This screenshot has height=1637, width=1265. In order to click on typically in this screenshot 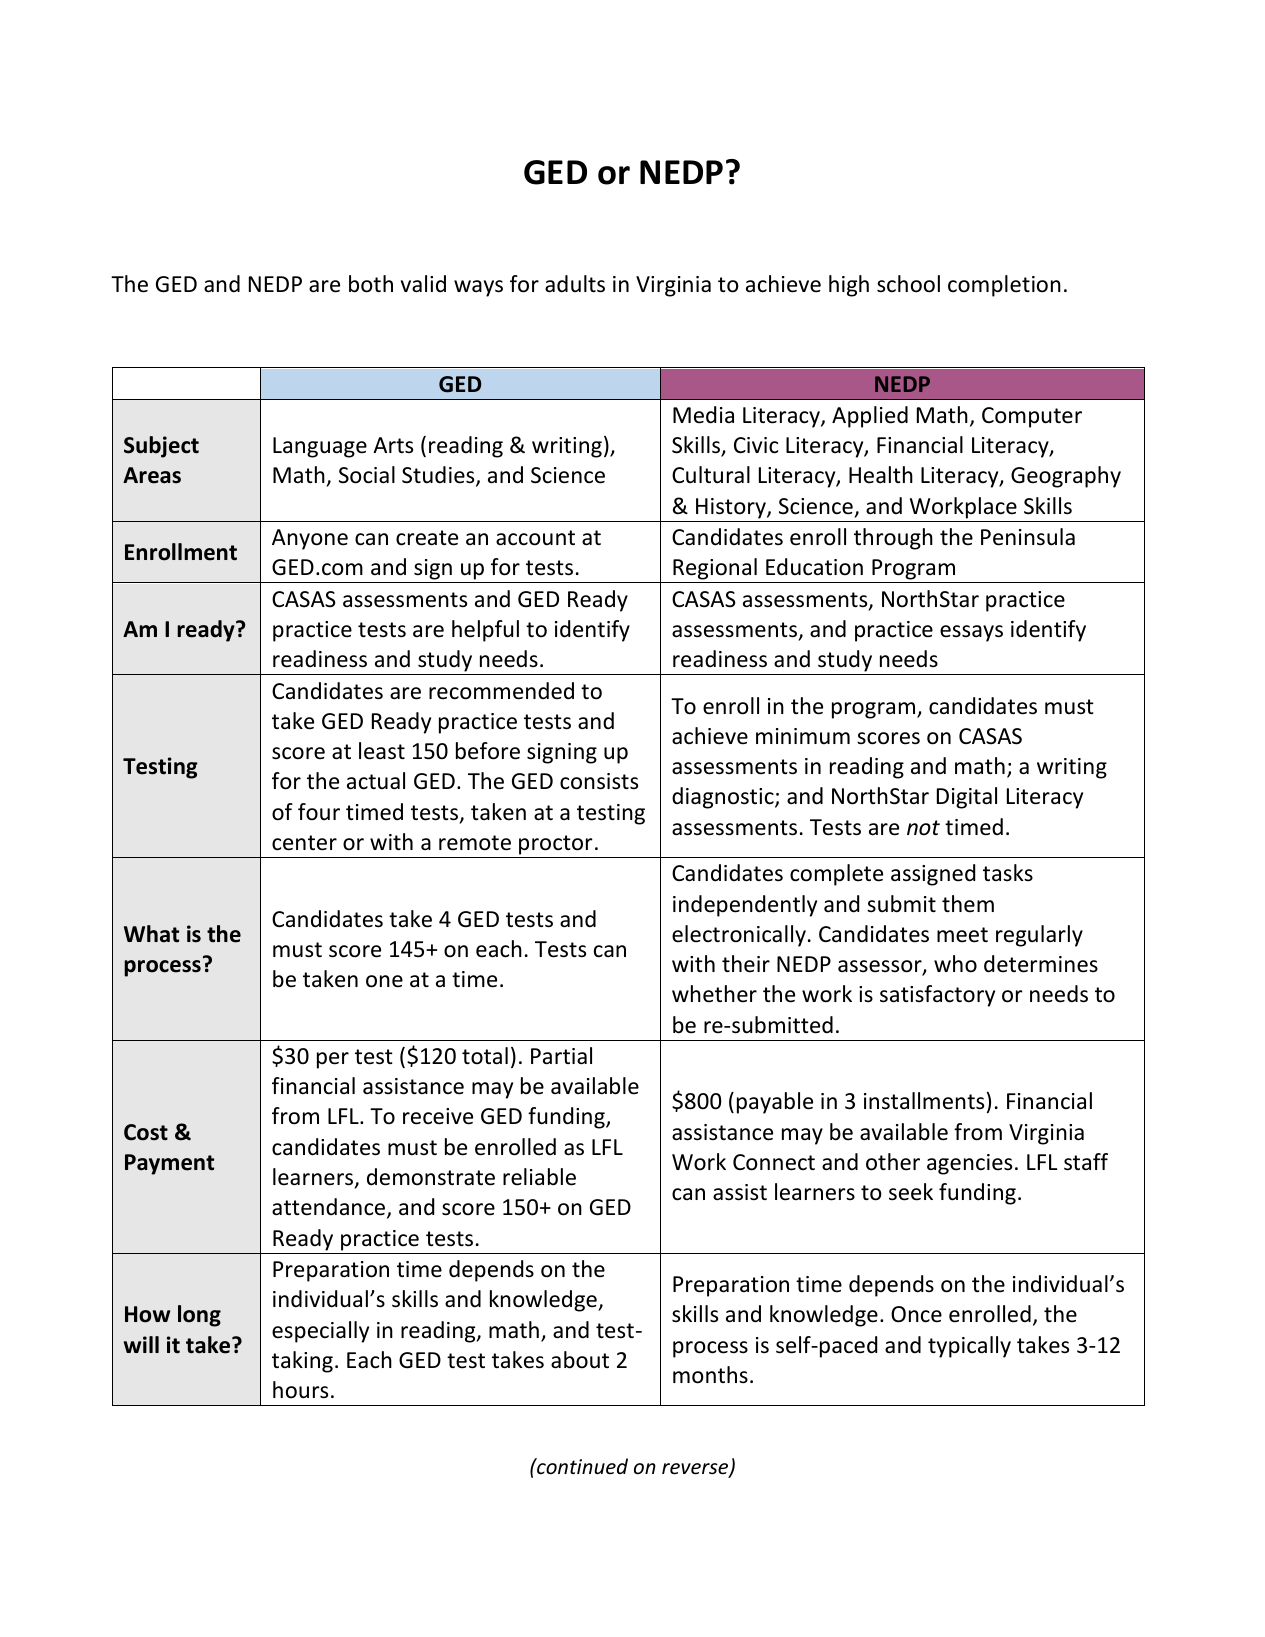, I will do `click(969, 1347)`.
